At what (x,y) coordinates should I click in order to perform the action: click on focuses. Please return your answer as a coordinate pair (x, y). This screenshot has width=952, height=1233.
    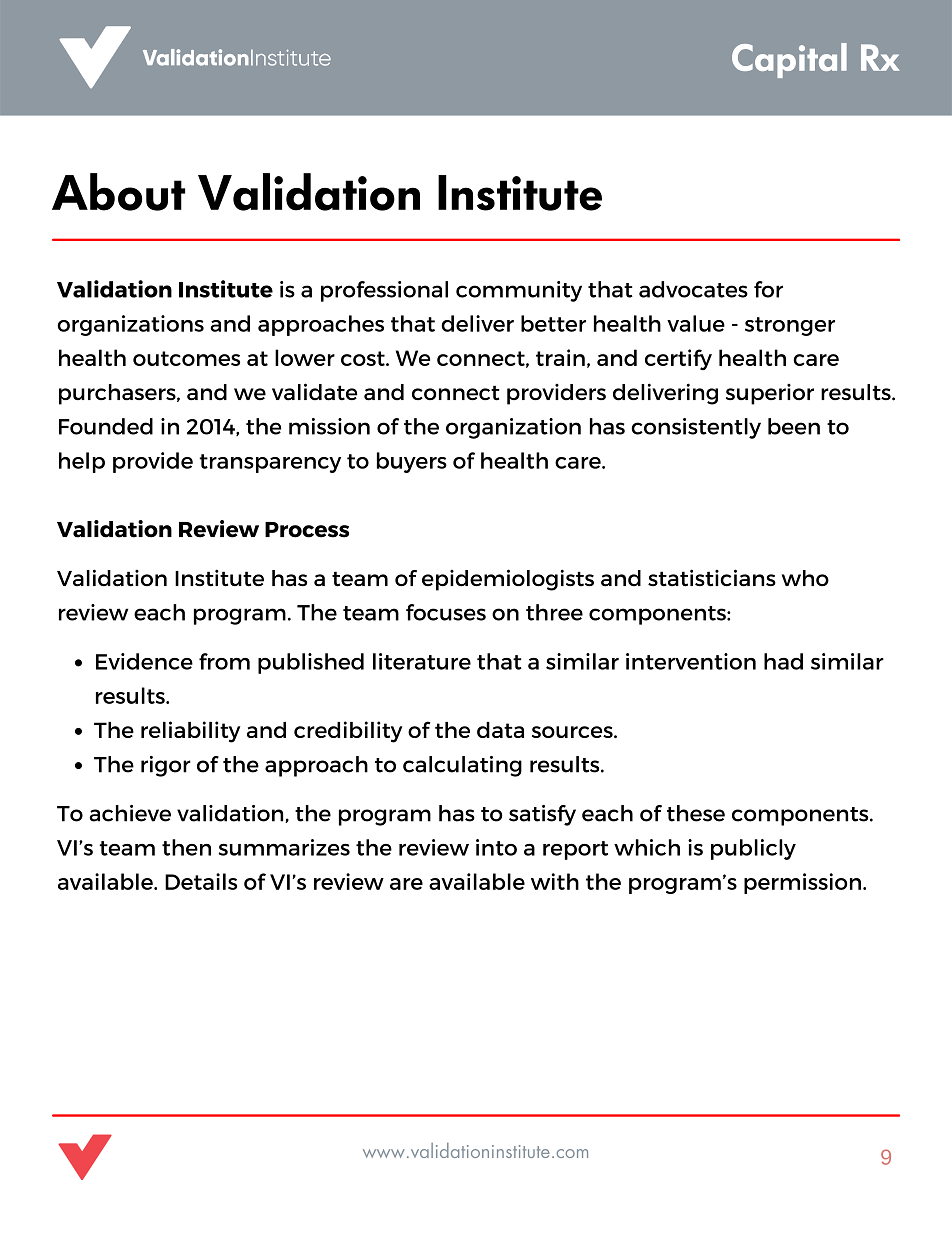
    Looking at the image, I should click on (446, 612).
